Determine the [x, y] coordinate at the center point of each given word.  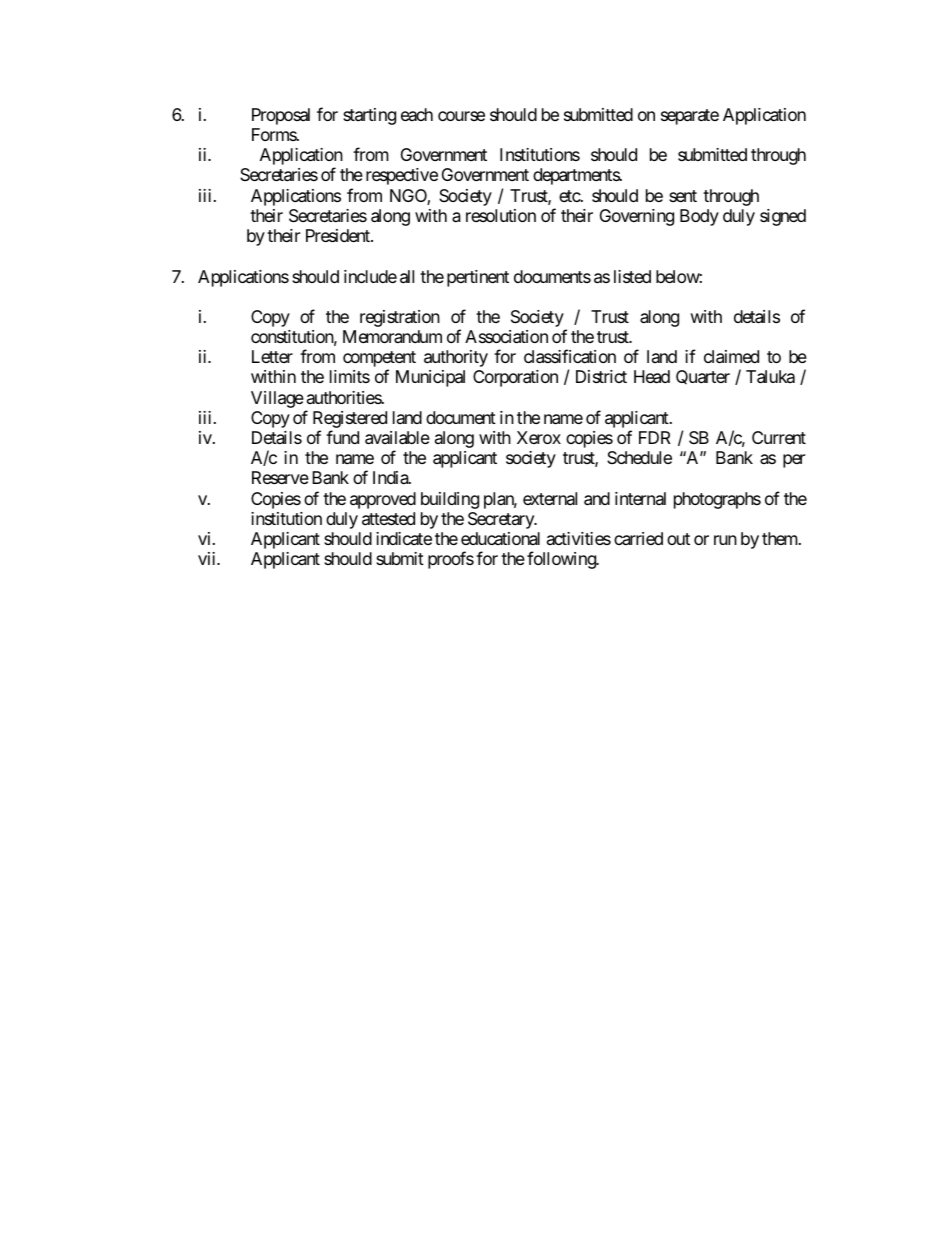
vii [208, 558]
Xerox [539, 437]
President [339, 235]
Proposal [281, 116]
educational [500, 538]
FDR [655, 437]
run [725, 540]
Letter [272, 356]
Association [506, 337]
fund [342, 437]
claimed [731, 357]
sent [683, 196]
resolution [501, 215]
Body [699, 217]
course [461, 116]
